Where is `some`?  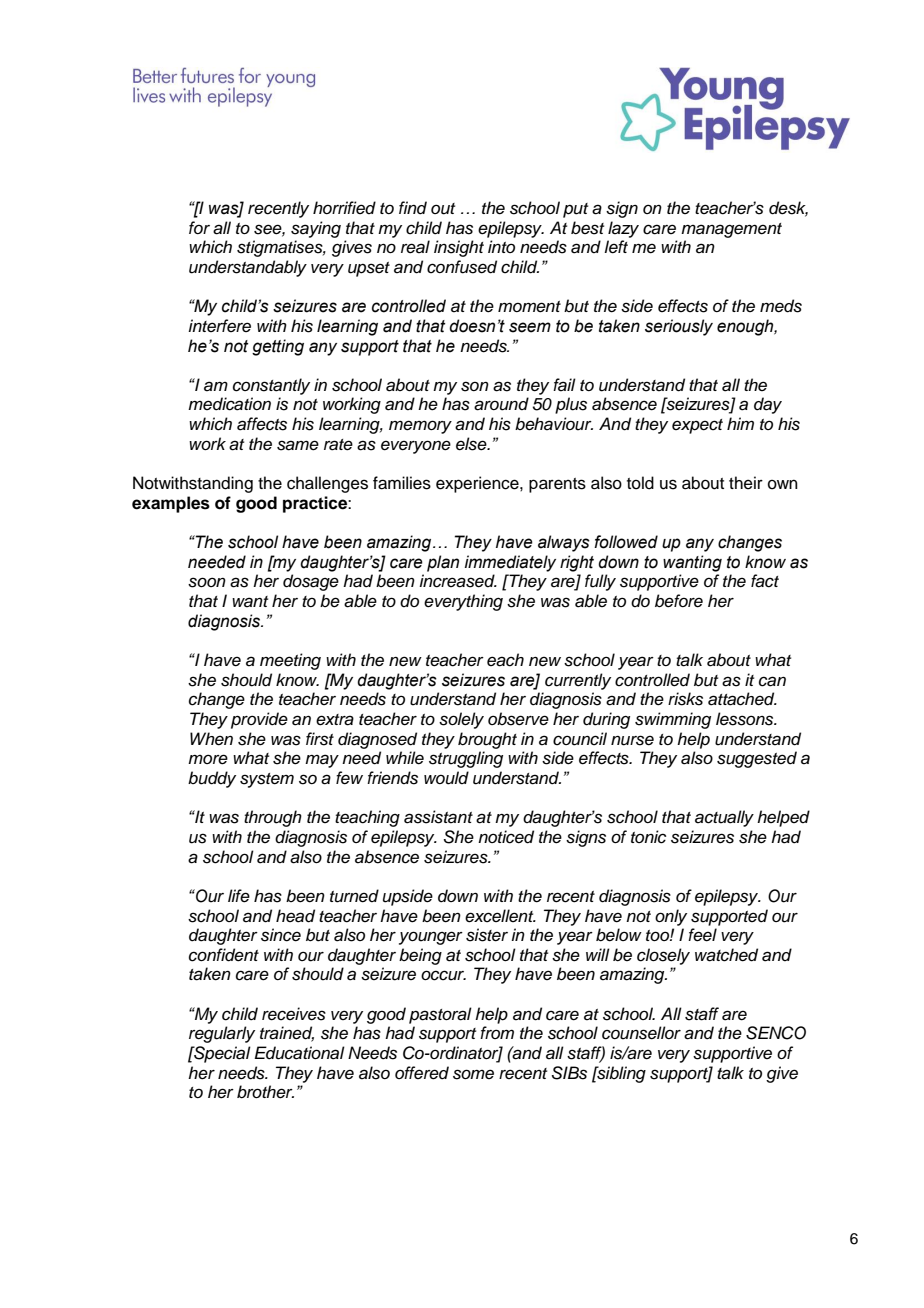 some is located at coordinates (473, 1074).
